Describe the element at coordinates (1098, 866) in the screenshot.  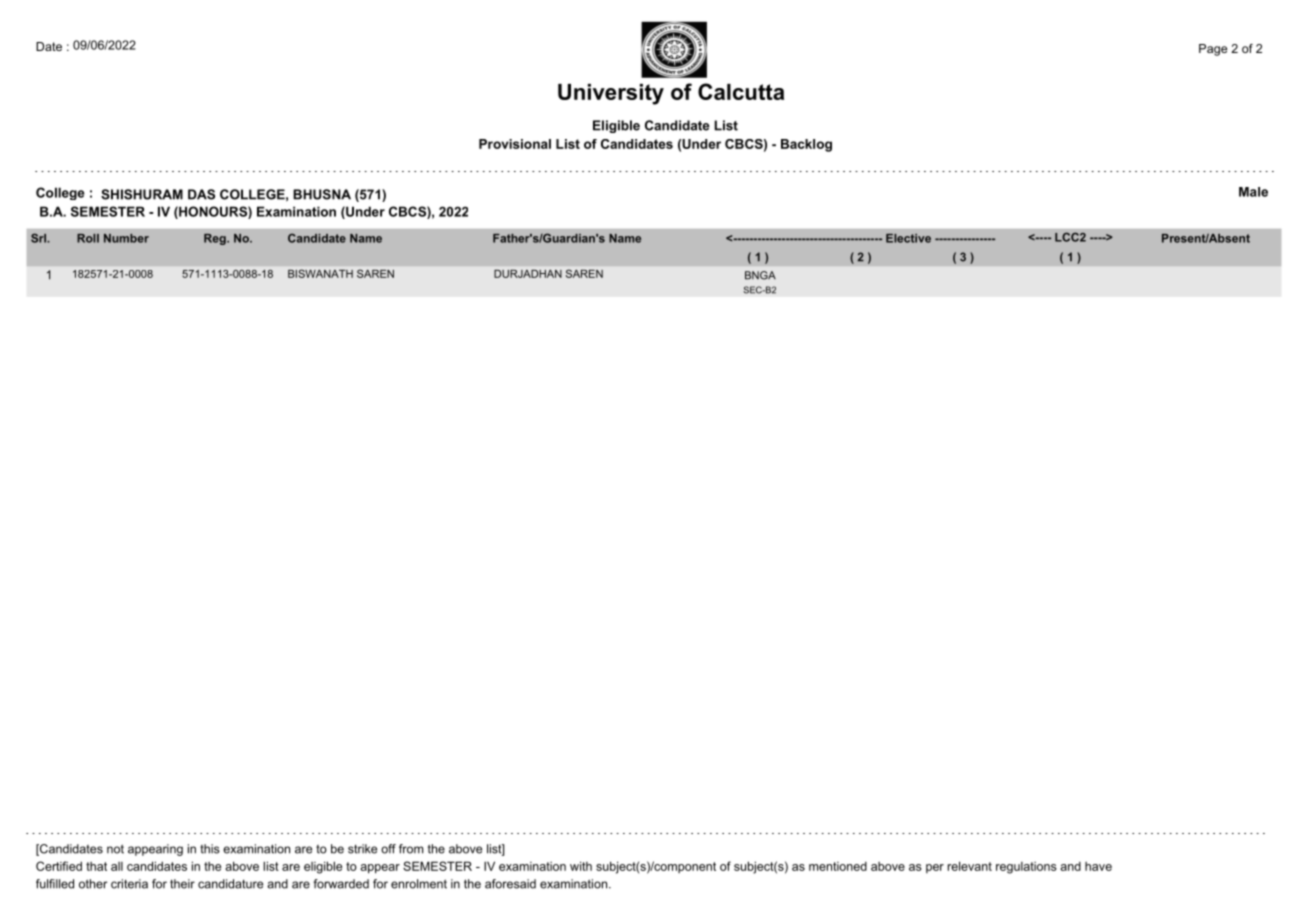
I see `have` at that location.
